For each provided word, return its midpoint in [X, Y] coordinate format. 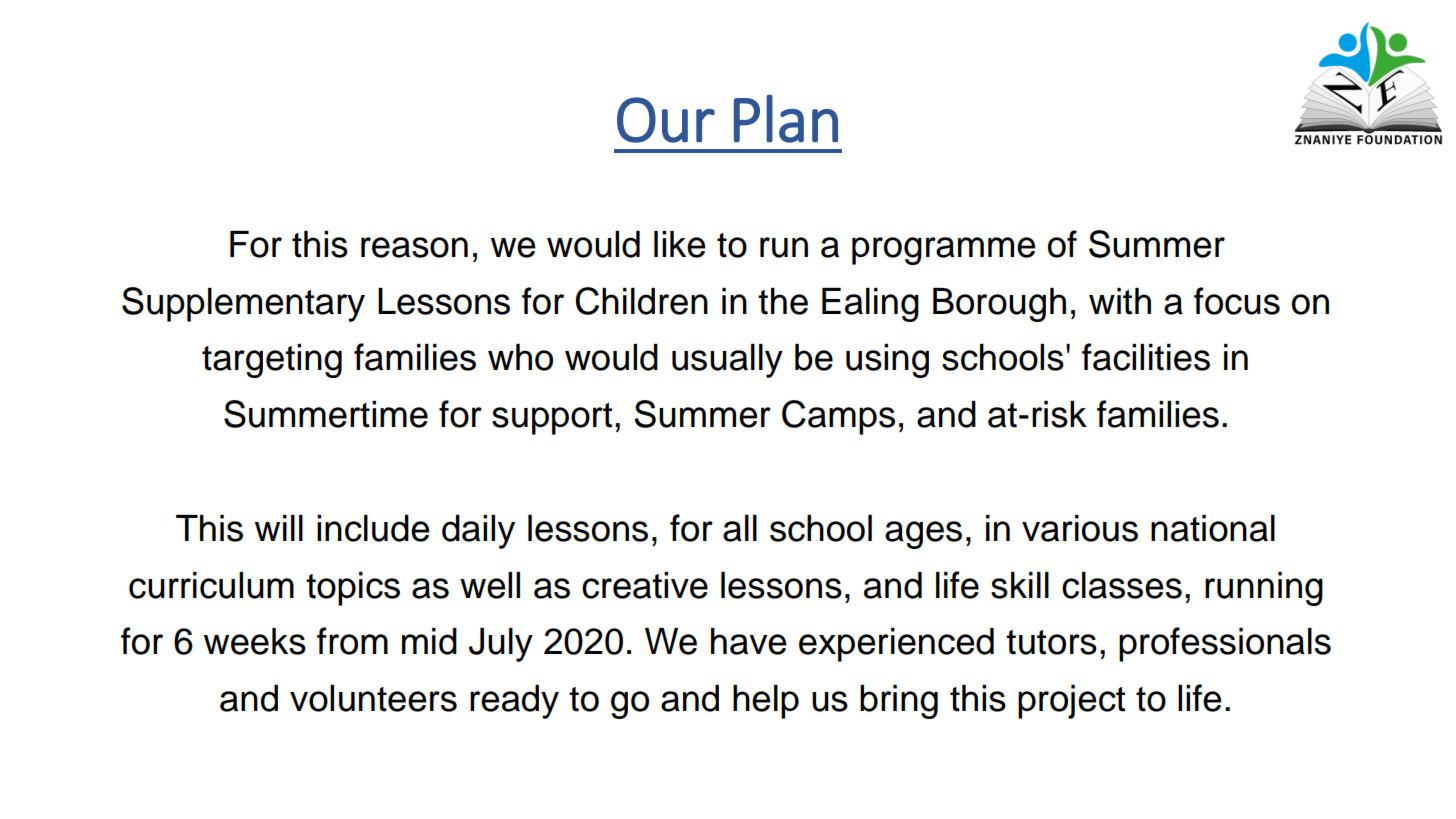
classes [1122, 585]
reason [414, 247]
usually [727, 361]
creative [645, 585]
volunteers [373, 698]
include [373, 528]
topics [353, 589]
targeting [272, 361]
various [1080, 528]
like [680, 244]
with [1120, 301]
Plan [786, 119]
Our [666, 120]
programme [944, 251]
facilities [1146, 357]
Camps [838, 417]
